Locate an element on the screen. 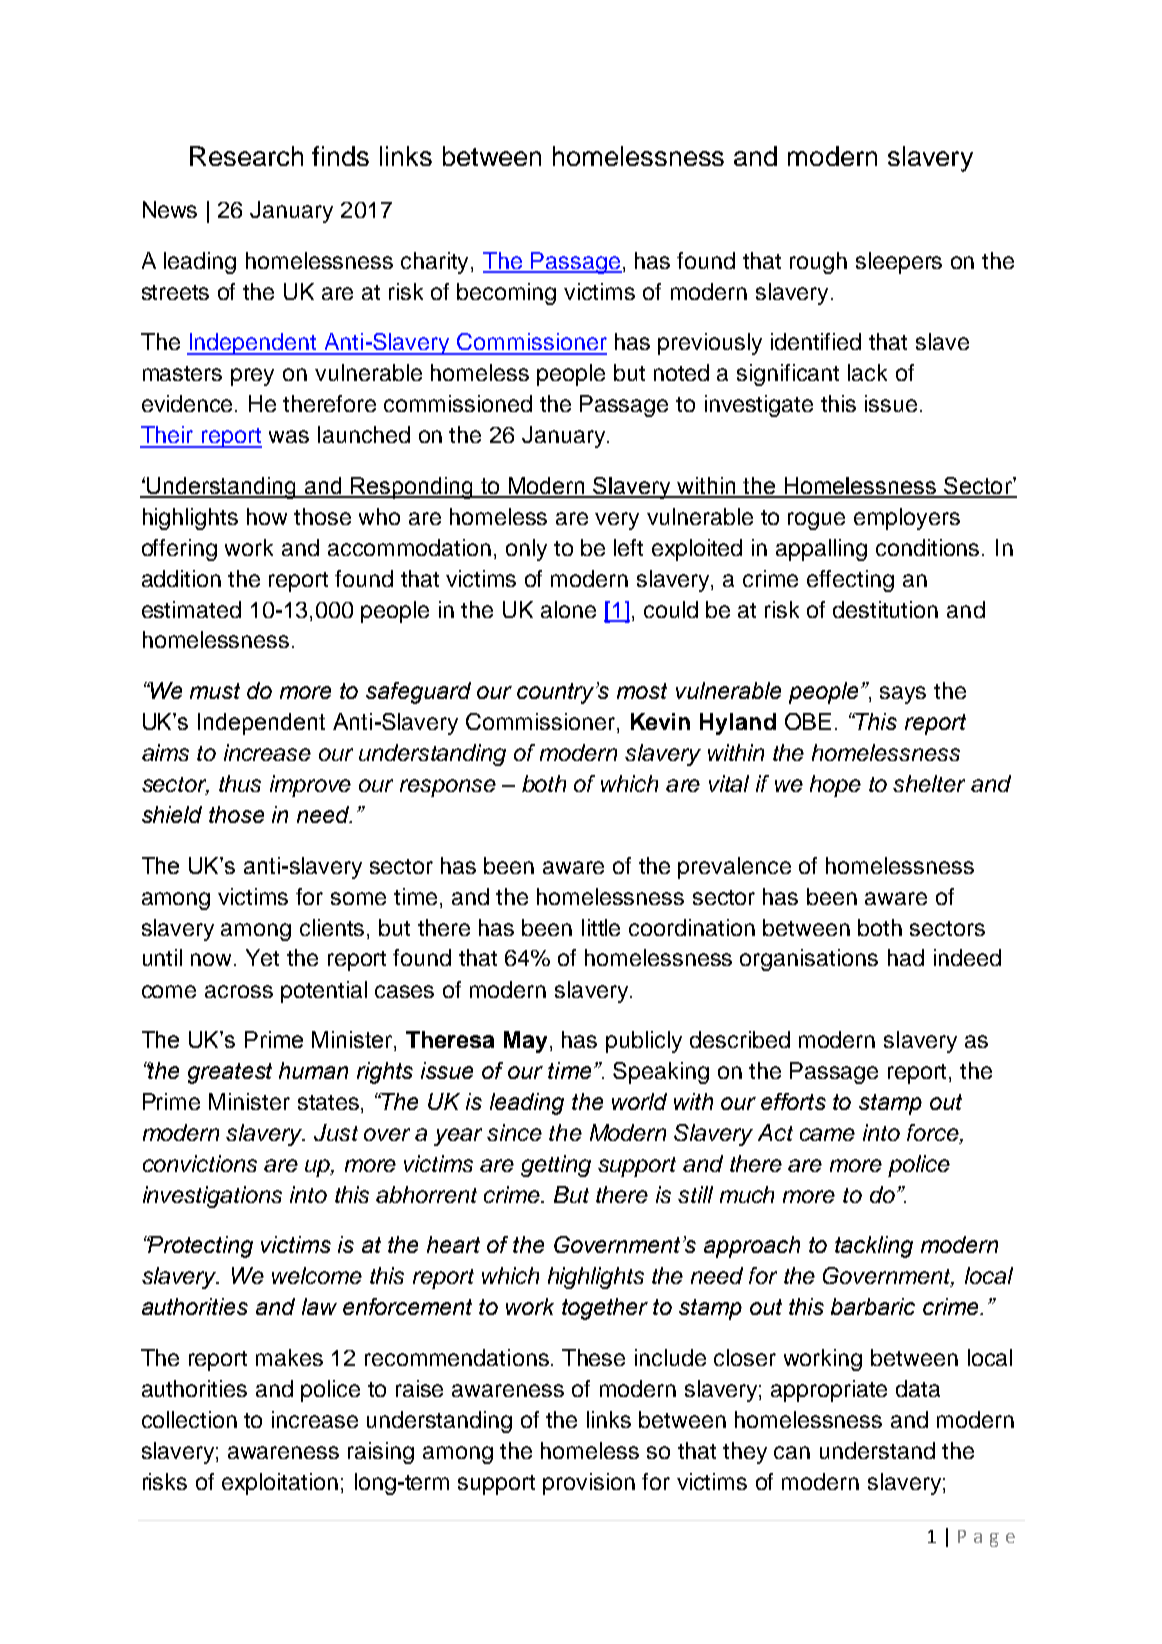 The width and height of the screenshot is (1162, 1644). provision is located at coordinates (589, 1484).
